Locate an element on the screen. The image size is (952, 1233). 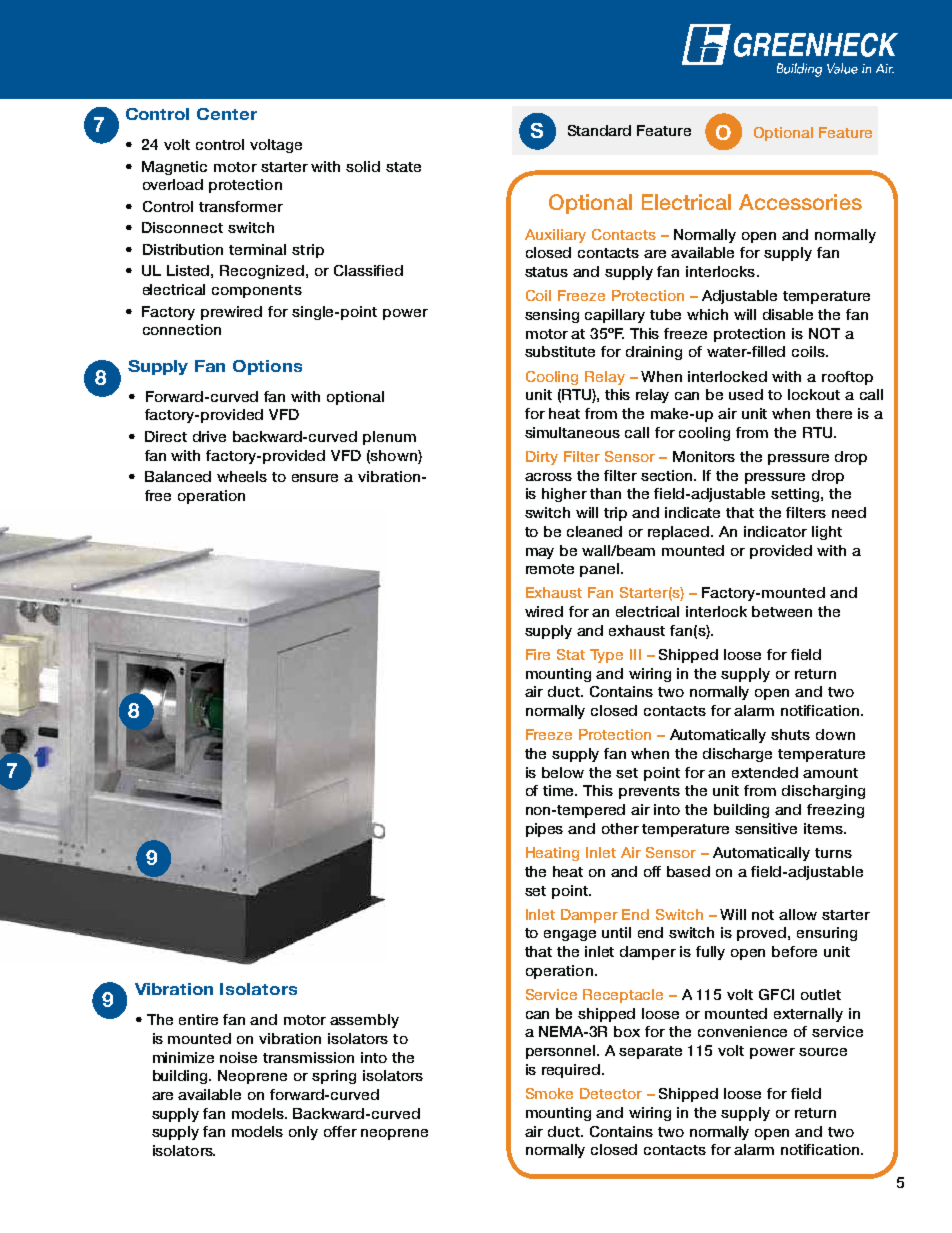
Standard is located at coordinates (599, 130).
